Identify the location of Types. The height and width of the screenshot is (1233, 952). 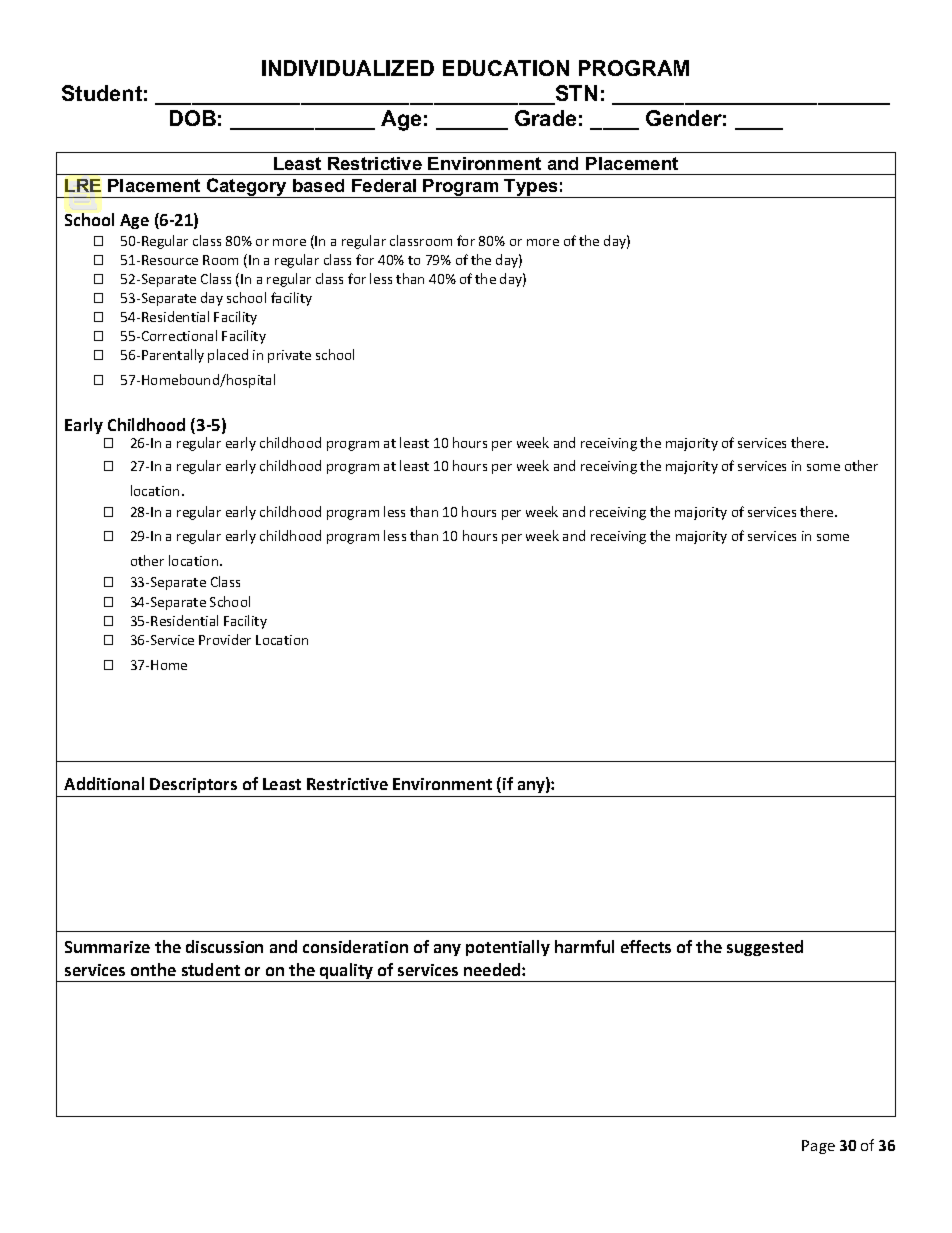
(531, 188).
